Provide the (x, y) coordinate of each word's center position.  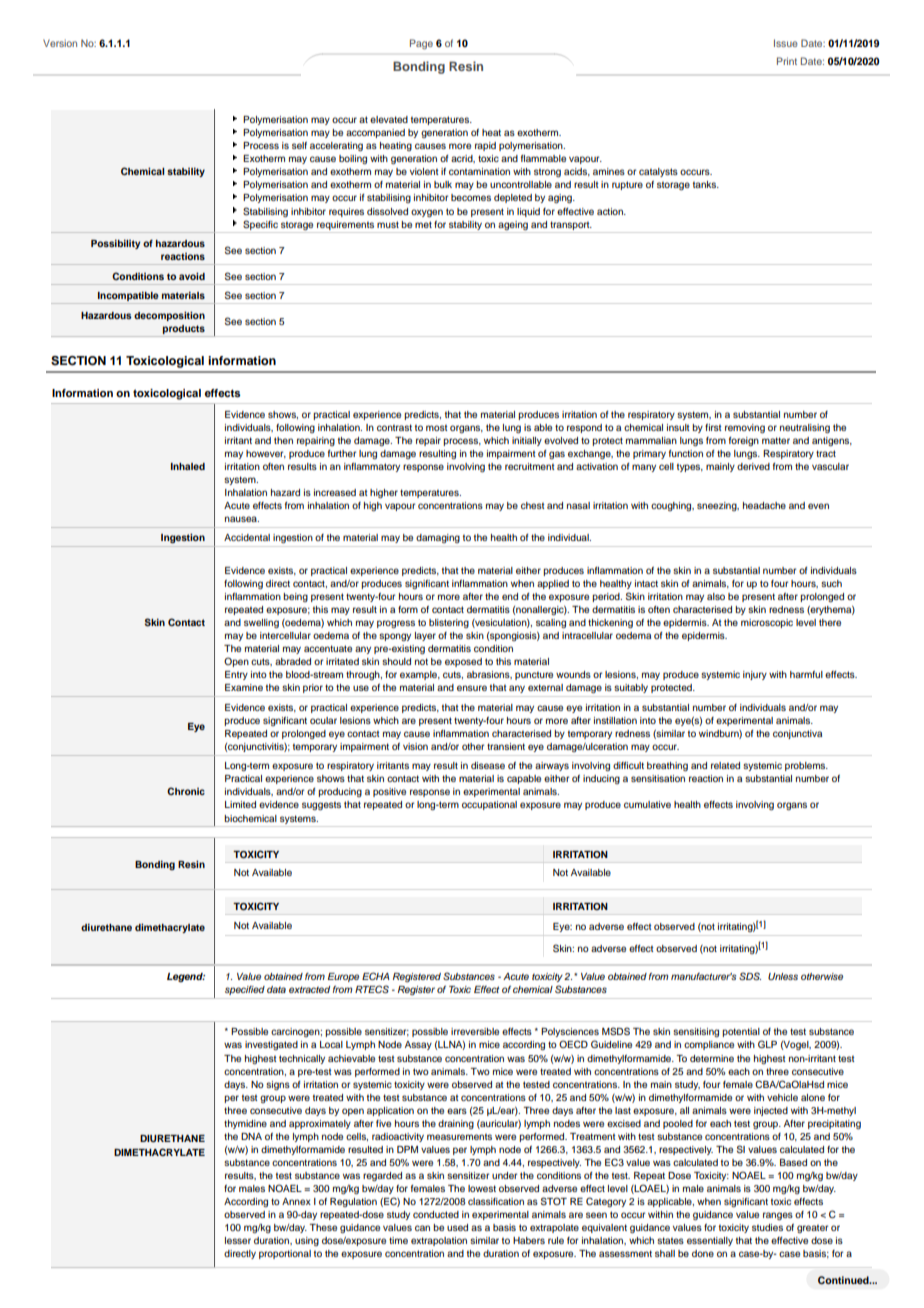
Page (421, 44)
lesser (238, 1240)
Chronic (186, 791)
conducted (436, 1214)
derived (753, 466)
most (437, 428)
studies (767, 1227)
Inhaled (188, 466)
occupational (489, 805)
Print (787, 61)
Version (60, 43)
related (725, 765)
